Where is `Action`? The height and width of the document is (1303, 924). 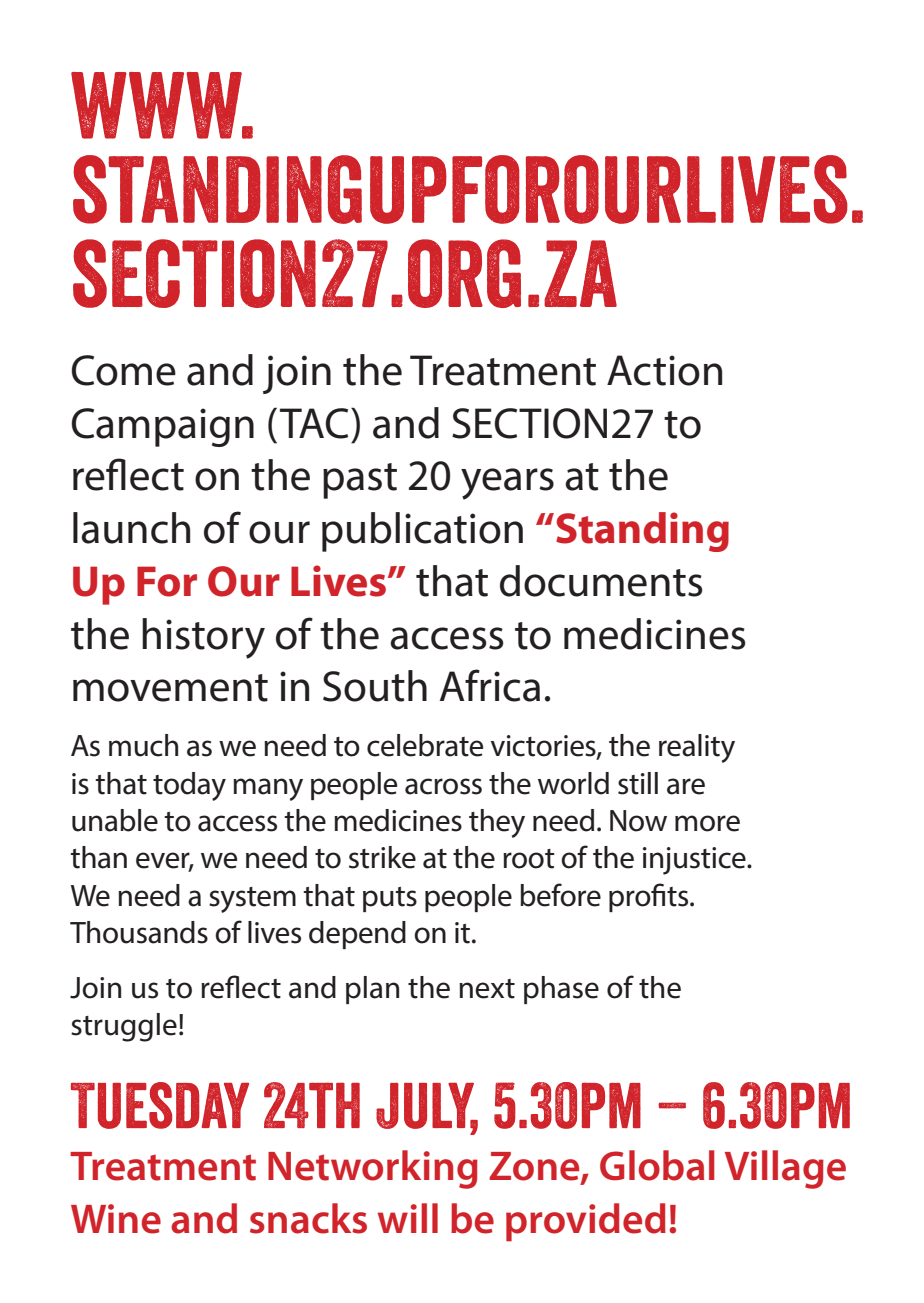
Action is located at coordinates (664, 370).
